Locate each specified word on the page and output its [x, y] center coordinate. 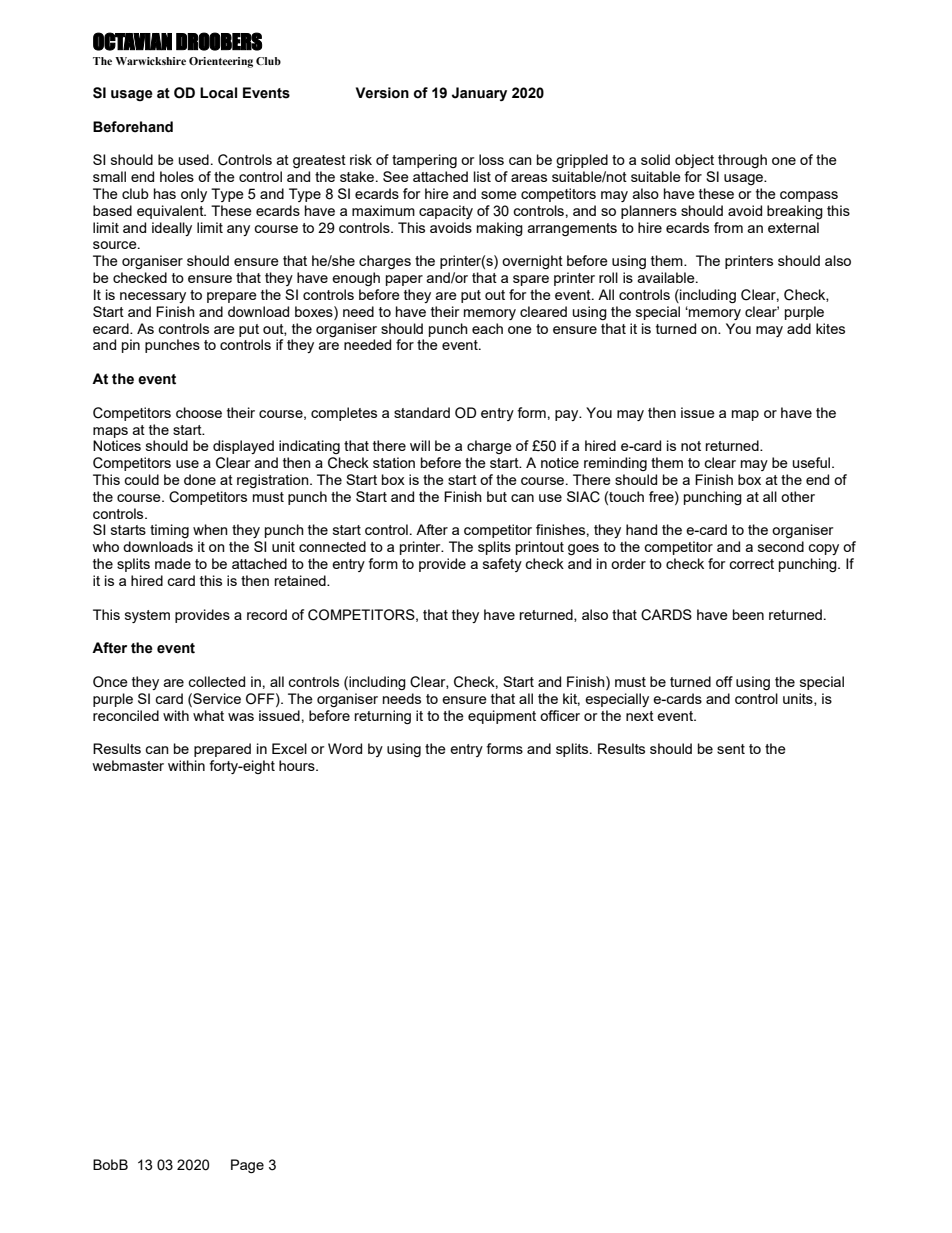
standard [422, 412]
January [479, 94]
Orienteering [221, 62]
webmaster [128, 765]
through [742, 161]
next [640, 716]
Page [247, 1166]
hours [298, 765]
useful [811, 462]
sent [731, 749]
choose [199, 412]
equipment [502, 717]
